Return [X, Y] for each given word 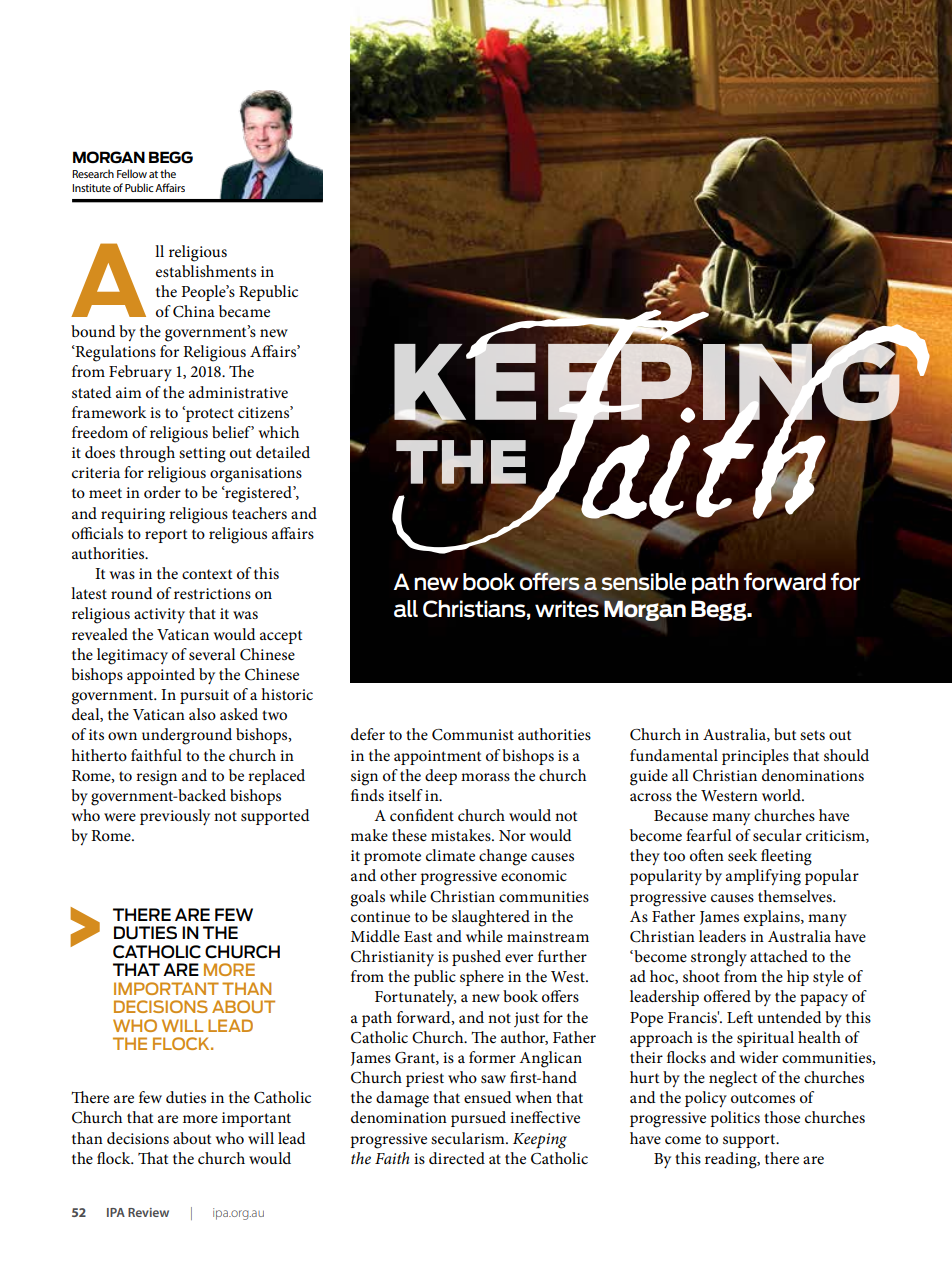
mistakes [462, 835]
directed [457, 1158]
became [244, 311]
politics [735, 1119]
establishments [206, 271]
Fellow [132, 173]
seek [742, 855]
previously [175, 817]
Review [148, 1212]
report [166, 536]
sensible [643, 582]
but [785, 734]
